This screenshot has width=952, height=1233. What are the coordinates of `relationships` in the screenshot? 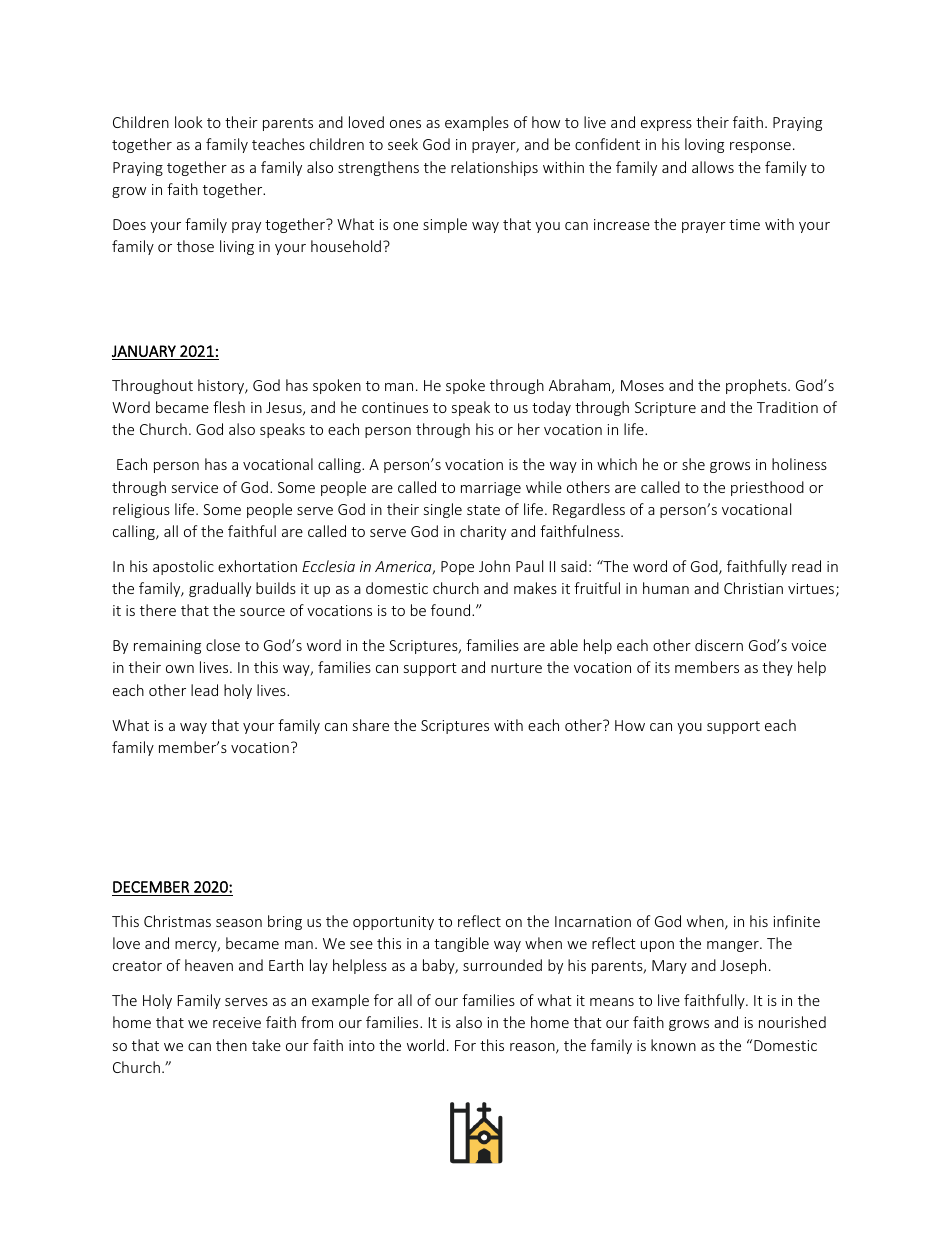 It's located at (494, 168).
